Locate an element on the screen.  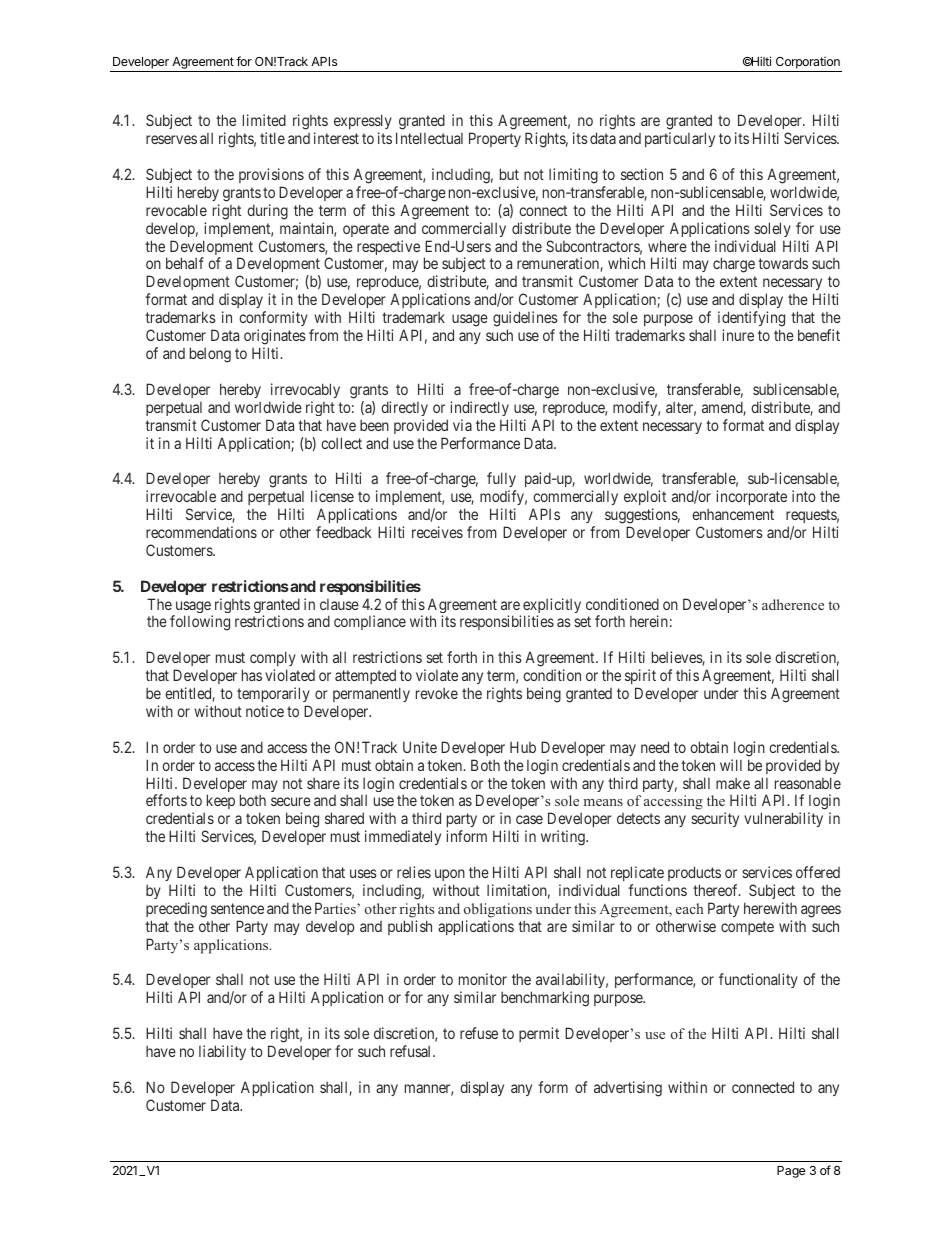
liability is located at coordinates (222, 1052).
